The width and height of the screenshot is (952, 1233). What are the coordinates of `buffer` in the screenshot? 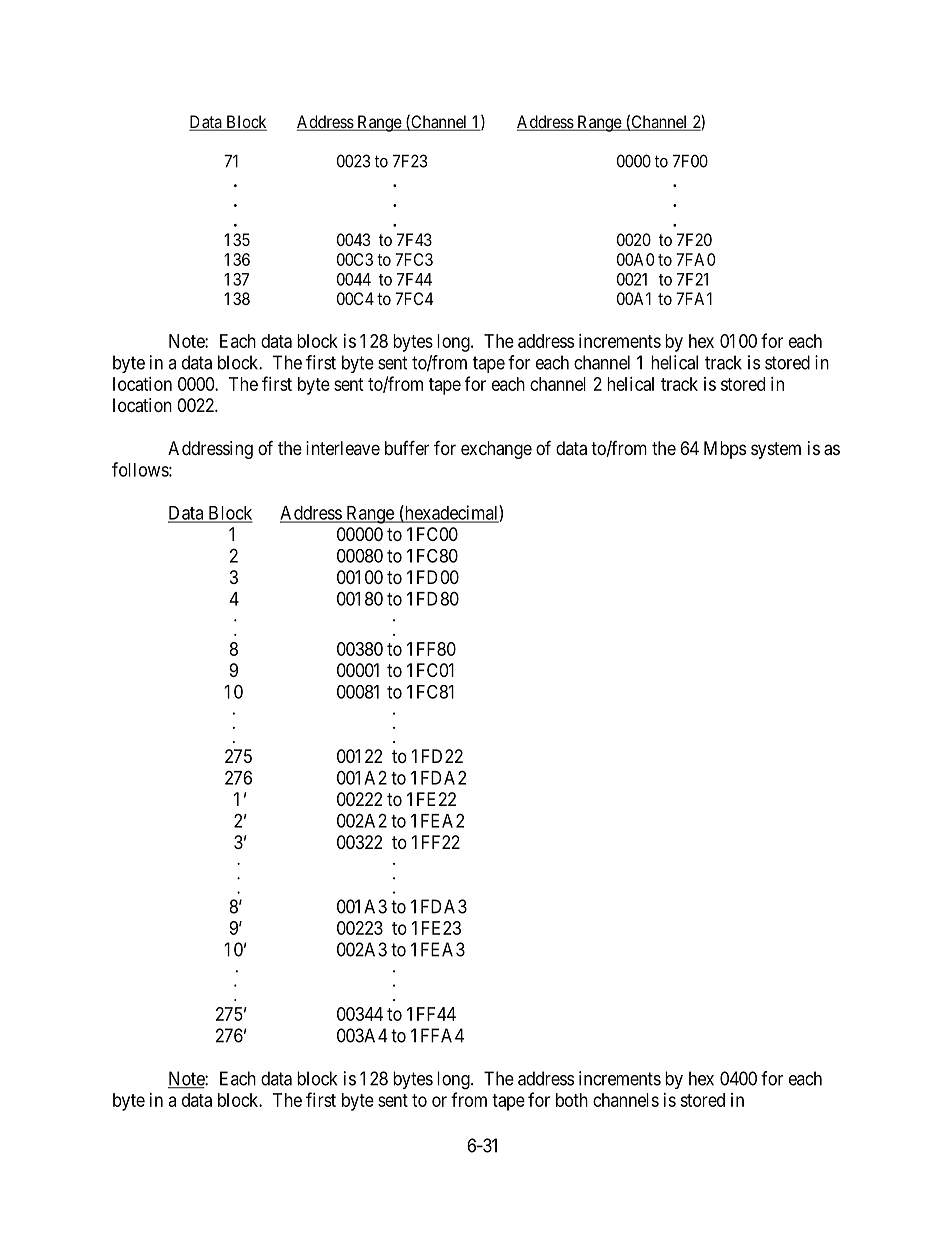 It's located at (407, 447).
